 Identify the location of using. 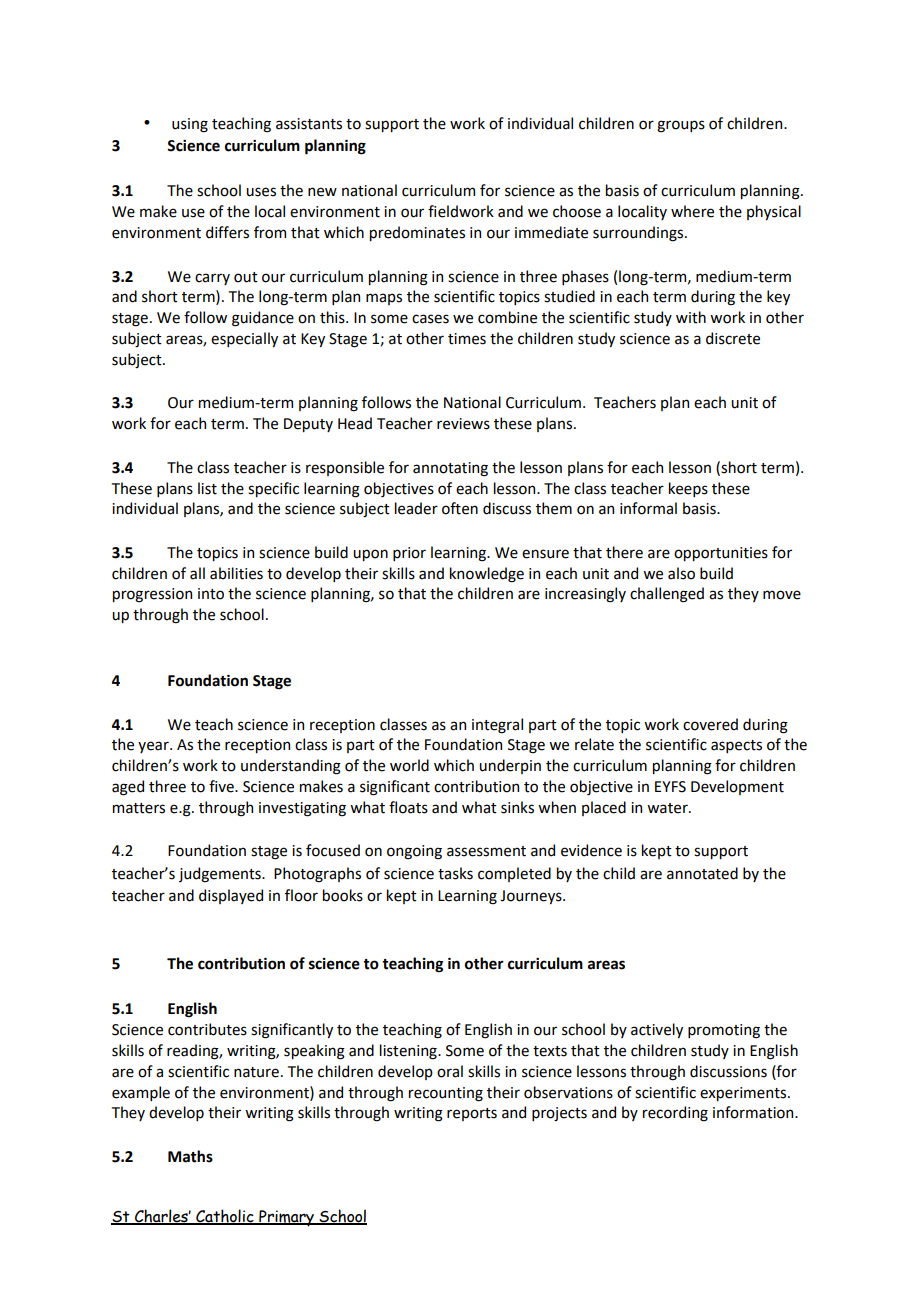
(190, 125).
